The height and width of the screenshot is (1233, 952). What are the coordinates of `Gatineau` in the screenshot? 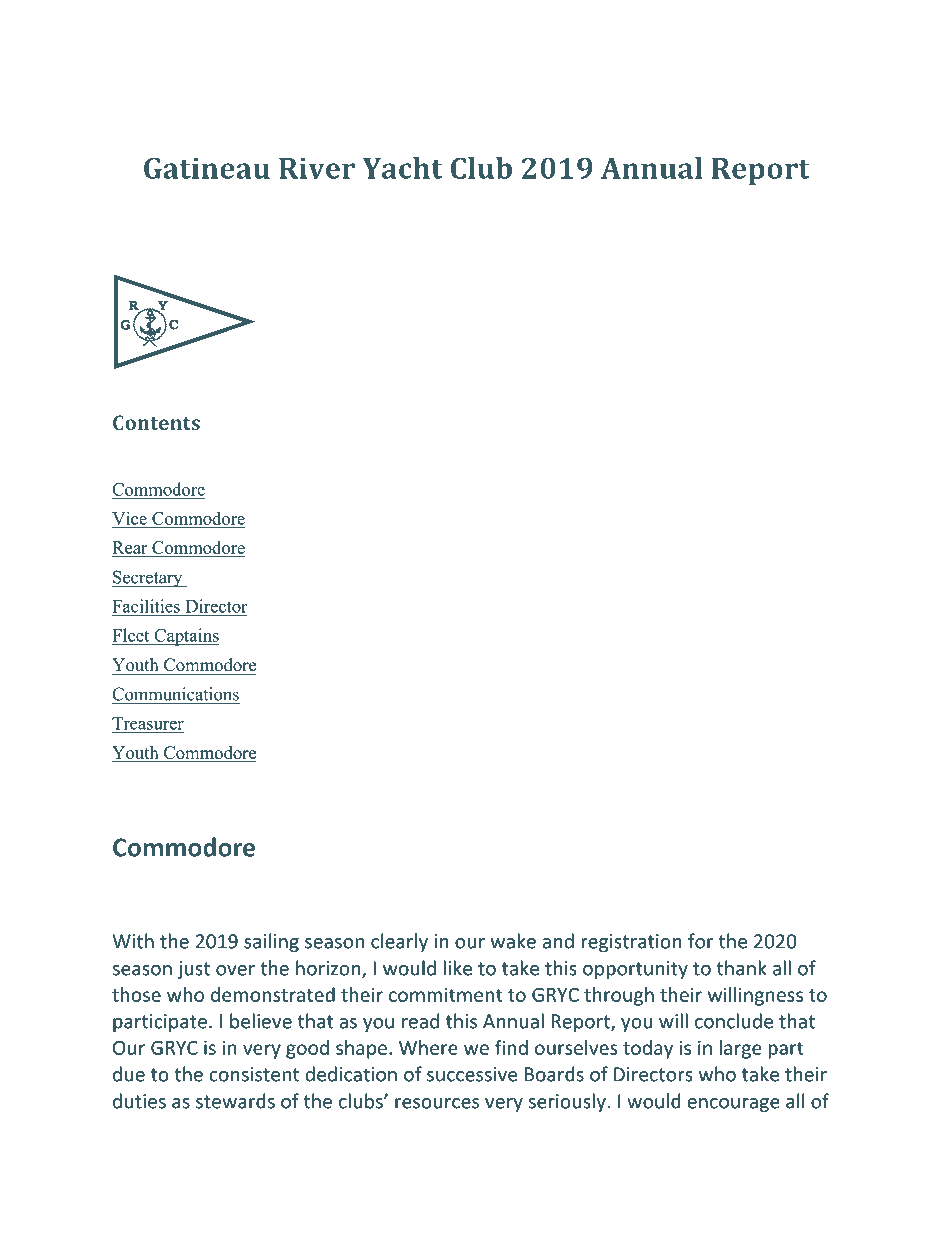 It's located at (207, 168).
